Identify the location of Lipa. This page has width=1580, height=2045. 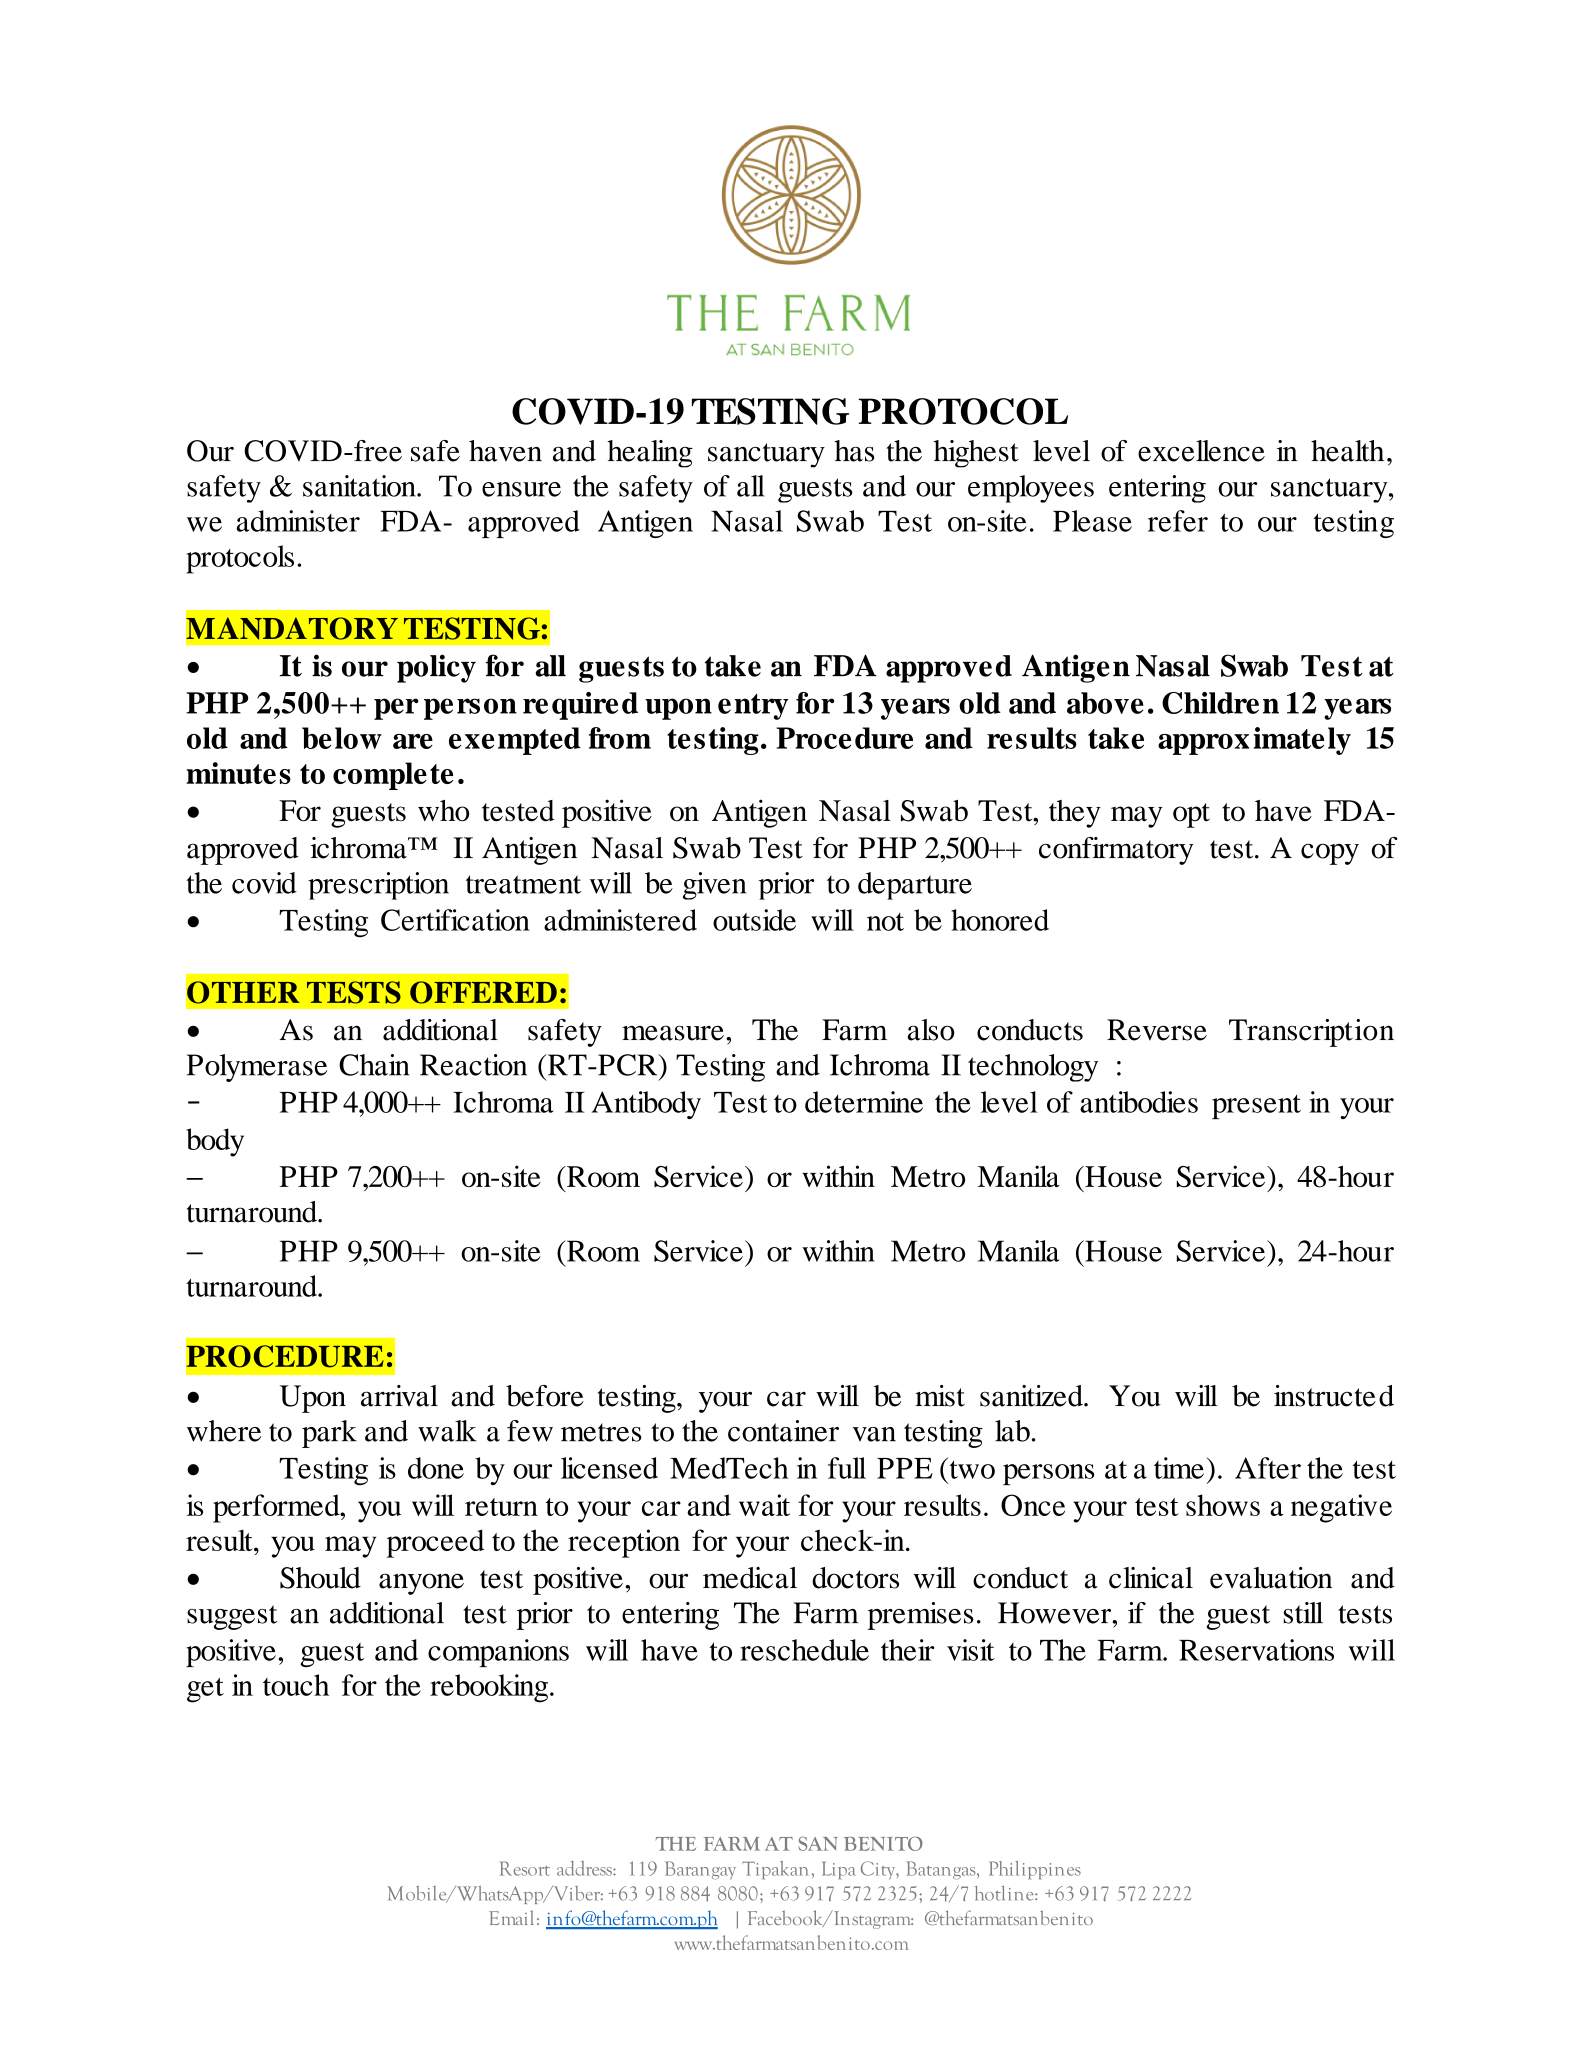
(839, 1870).
